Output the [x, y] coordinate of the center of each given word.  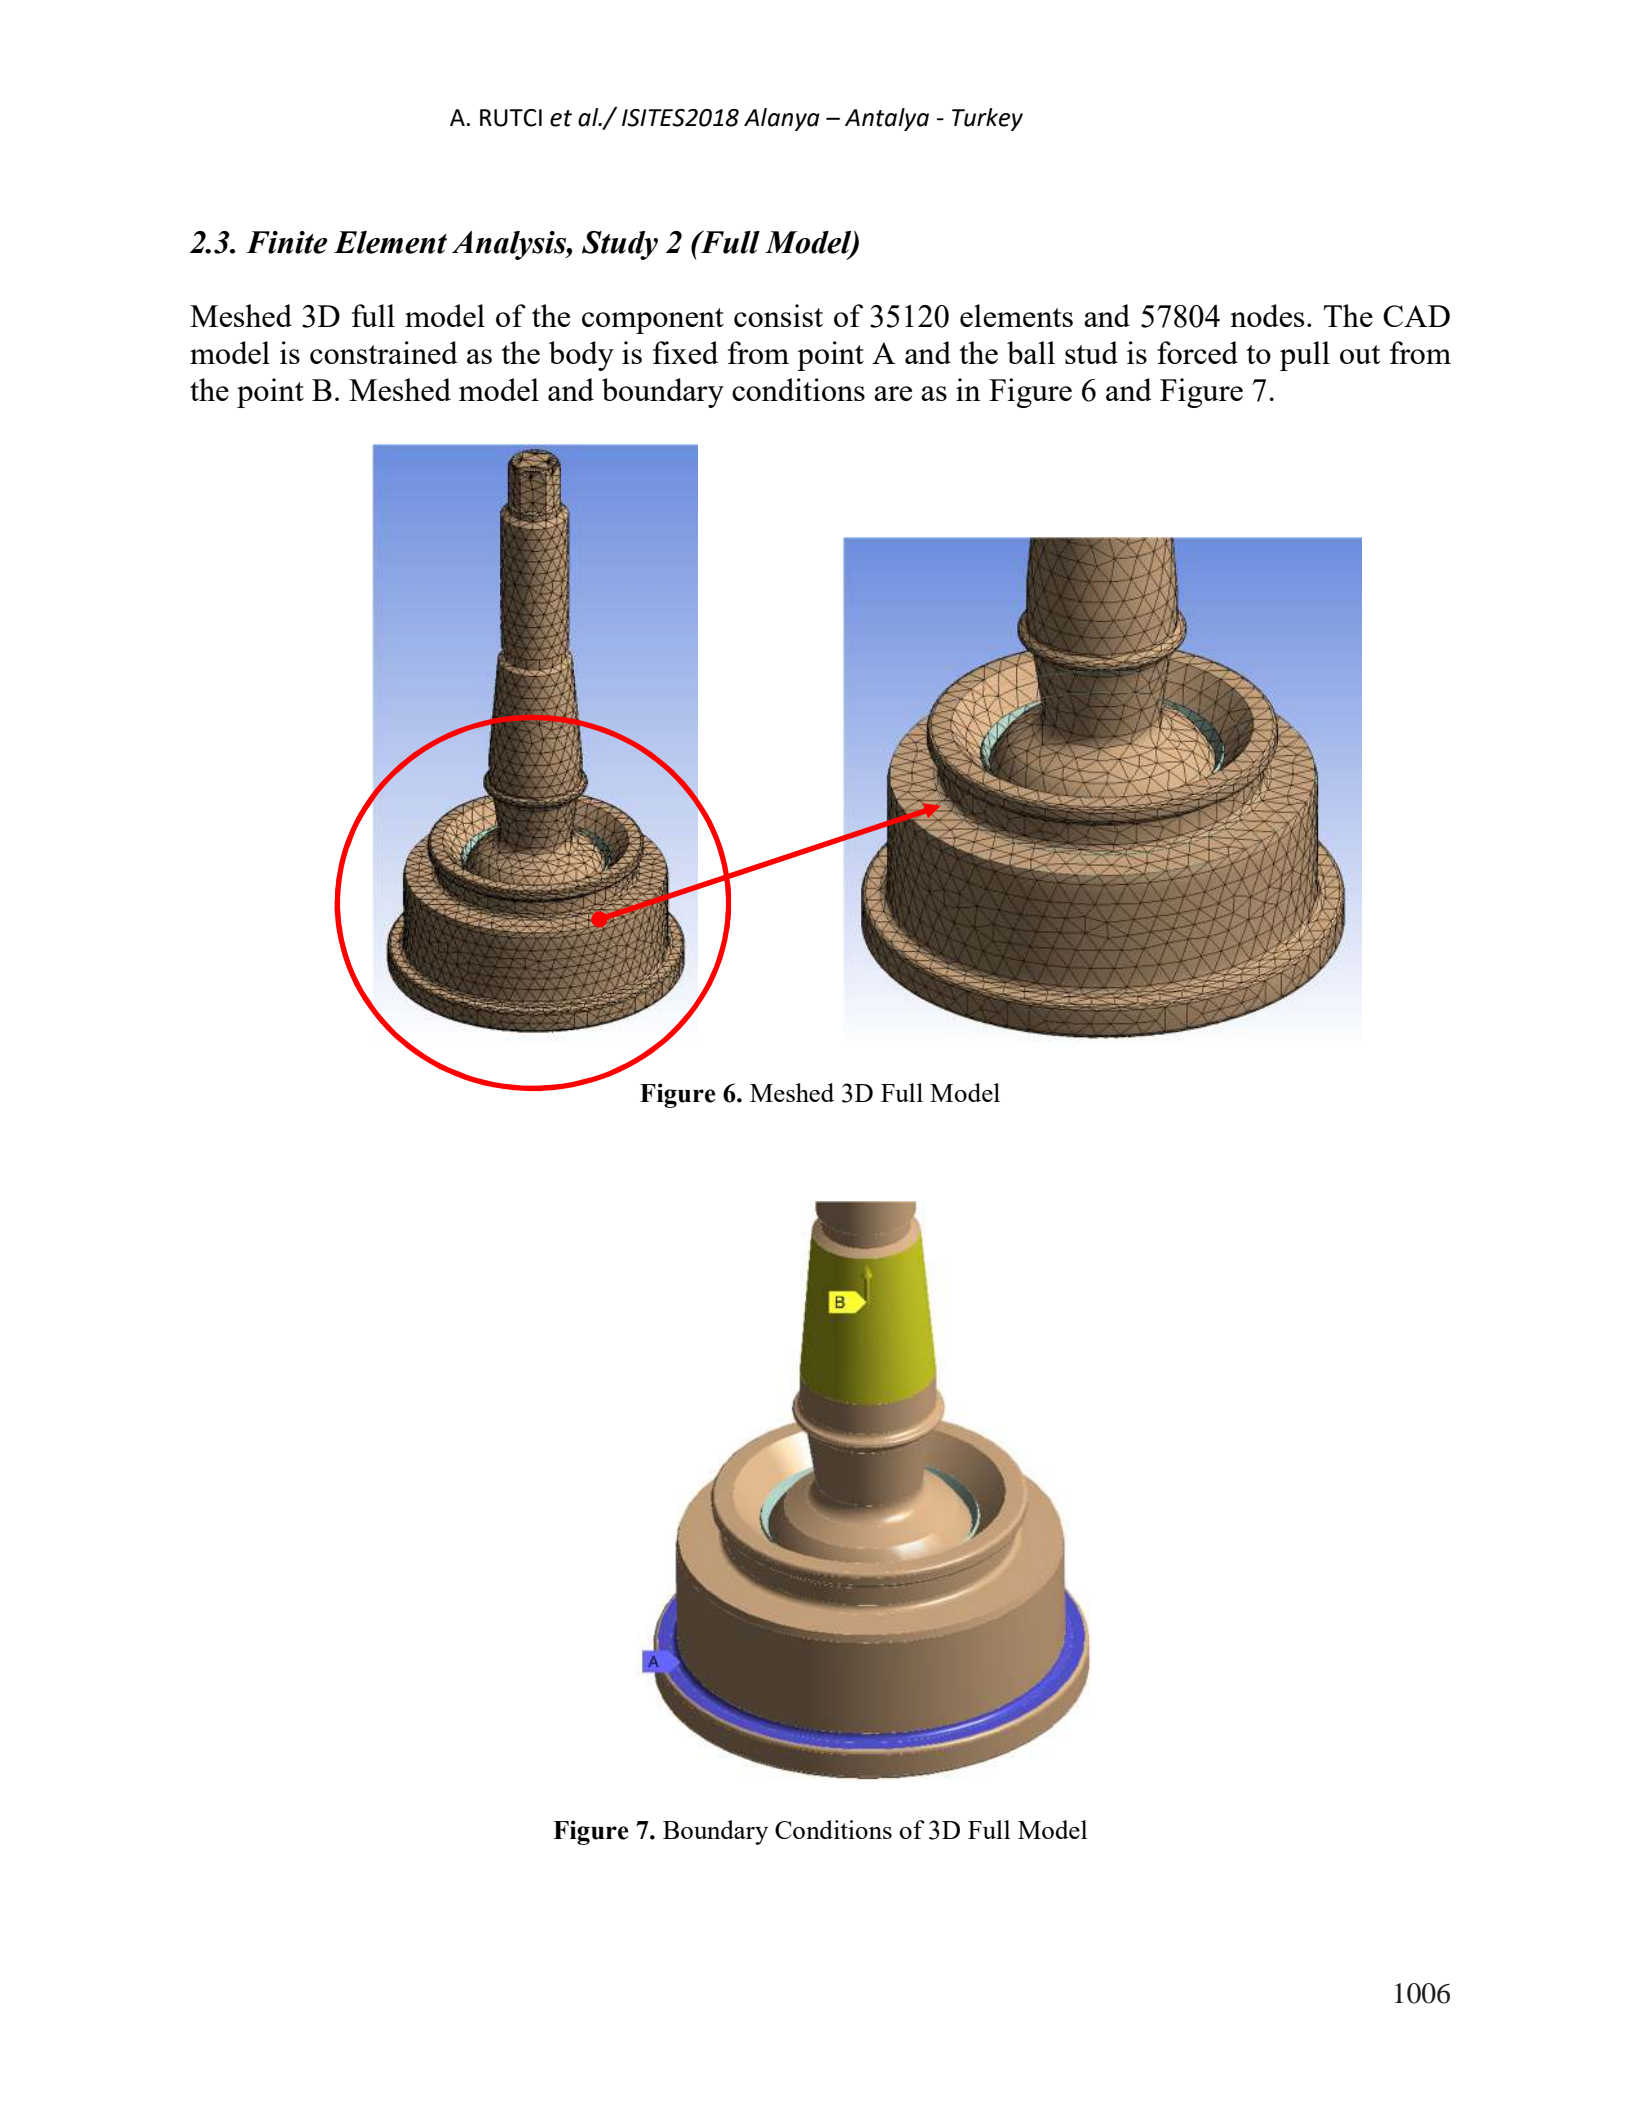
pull [1305, 356]
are [893, 393]
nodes [1267, 315]
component [653, 321]
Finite [287, 242]
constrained [384, 352]
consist [778, 315]
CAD [1416, 316]
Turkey [987, 119]
